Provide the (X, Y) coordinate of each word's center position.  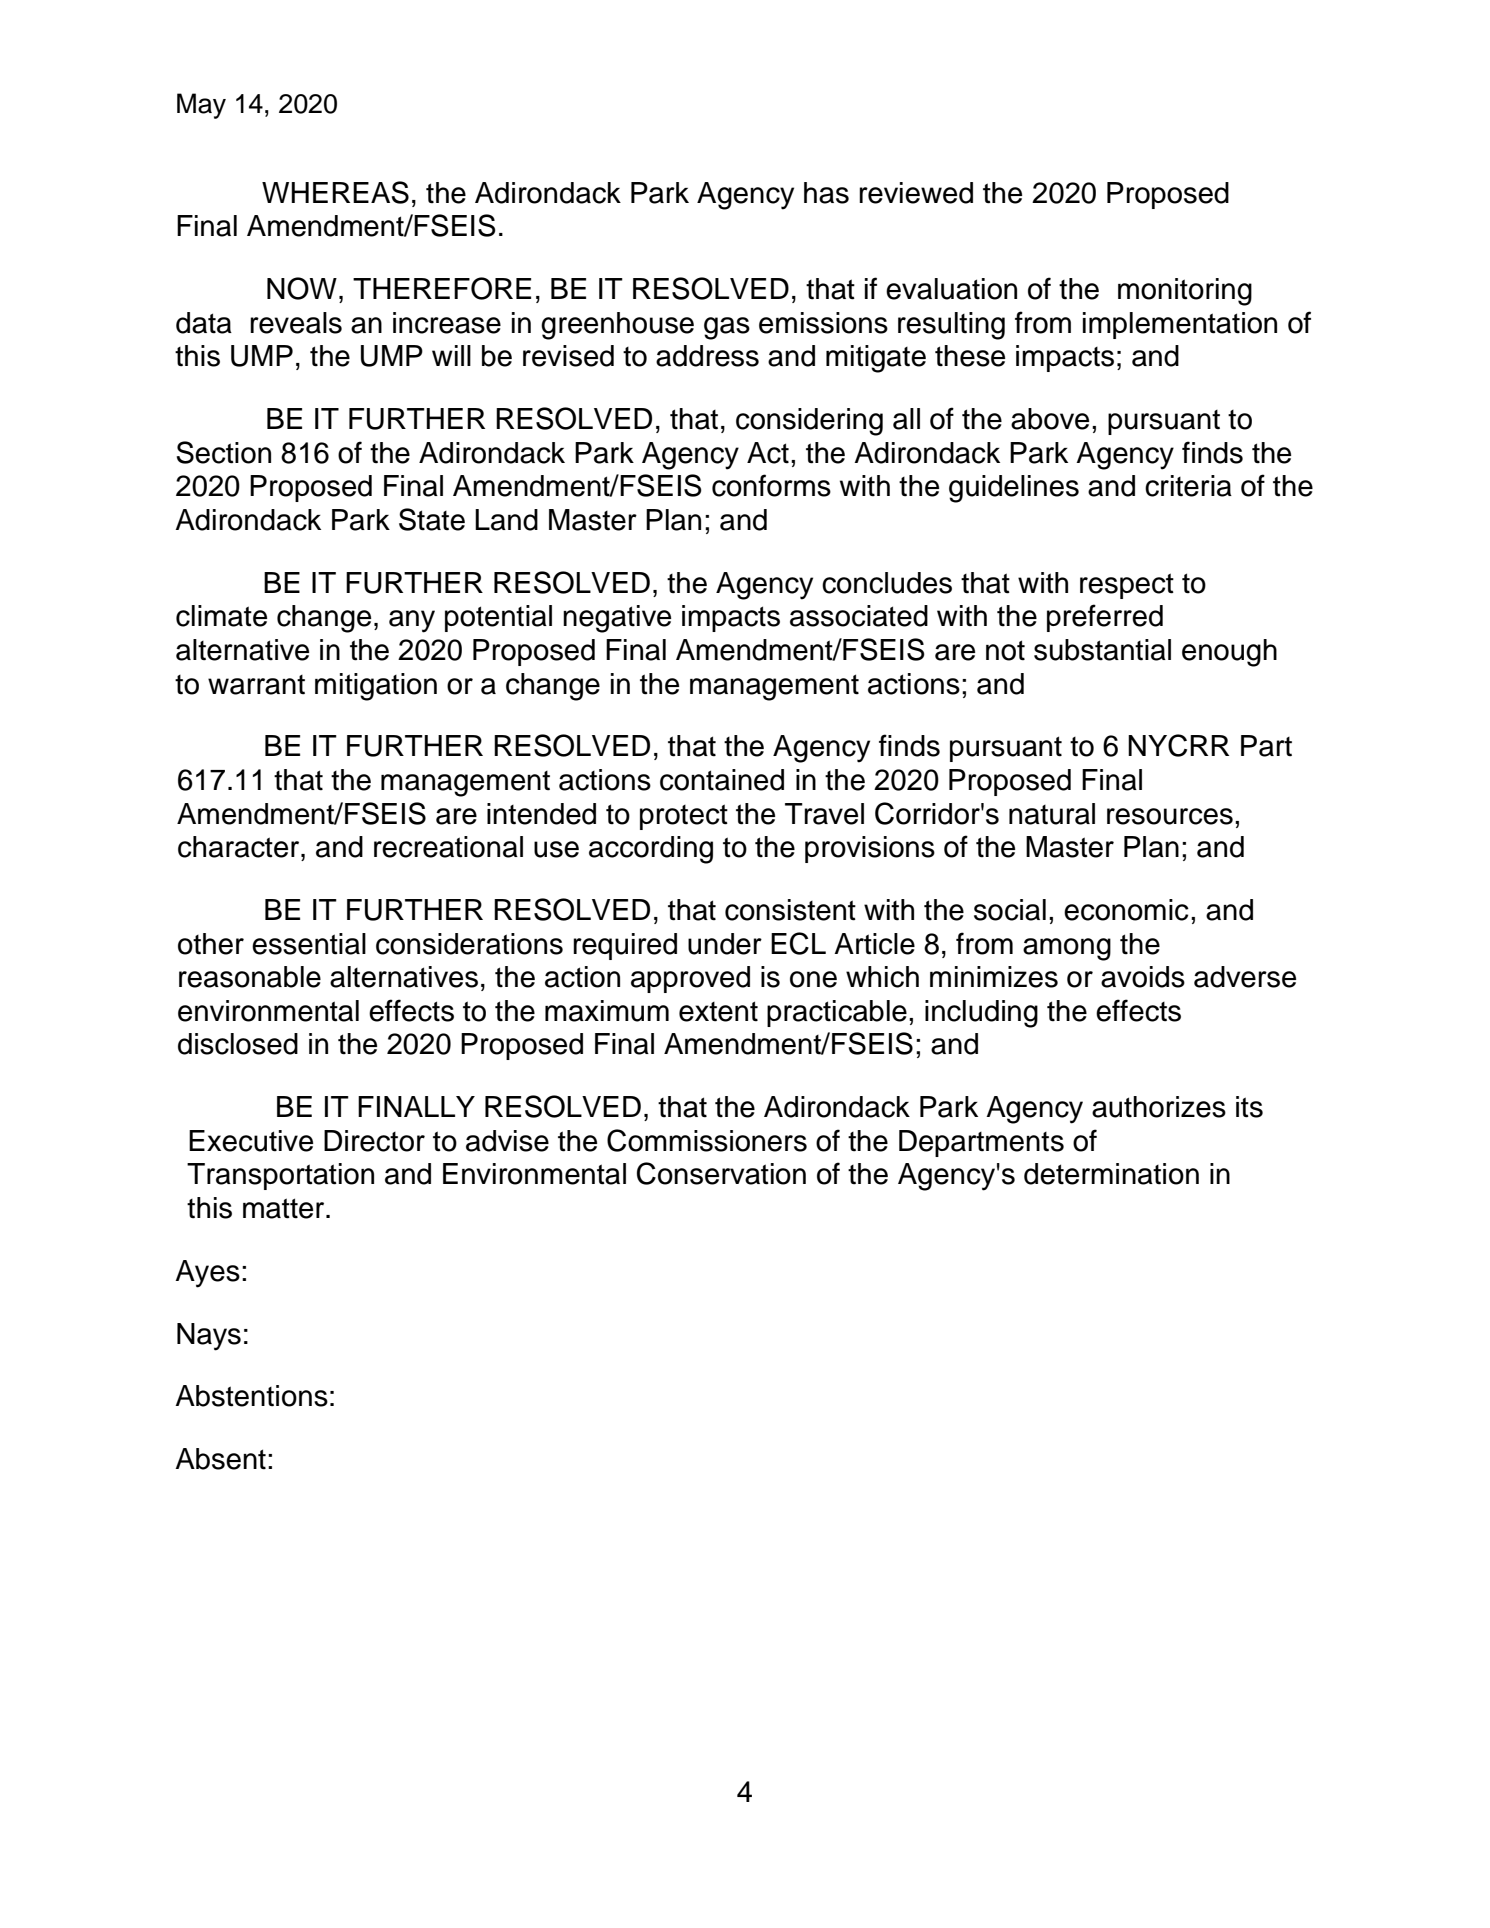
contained (722, 780)
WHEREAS (335, 192)
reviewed (916, 193)
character (240, 847)
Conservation (721, 1173)
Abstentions (251, 1396)
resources (1170, 816)
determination (1111, 1174)
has (826, 193)
